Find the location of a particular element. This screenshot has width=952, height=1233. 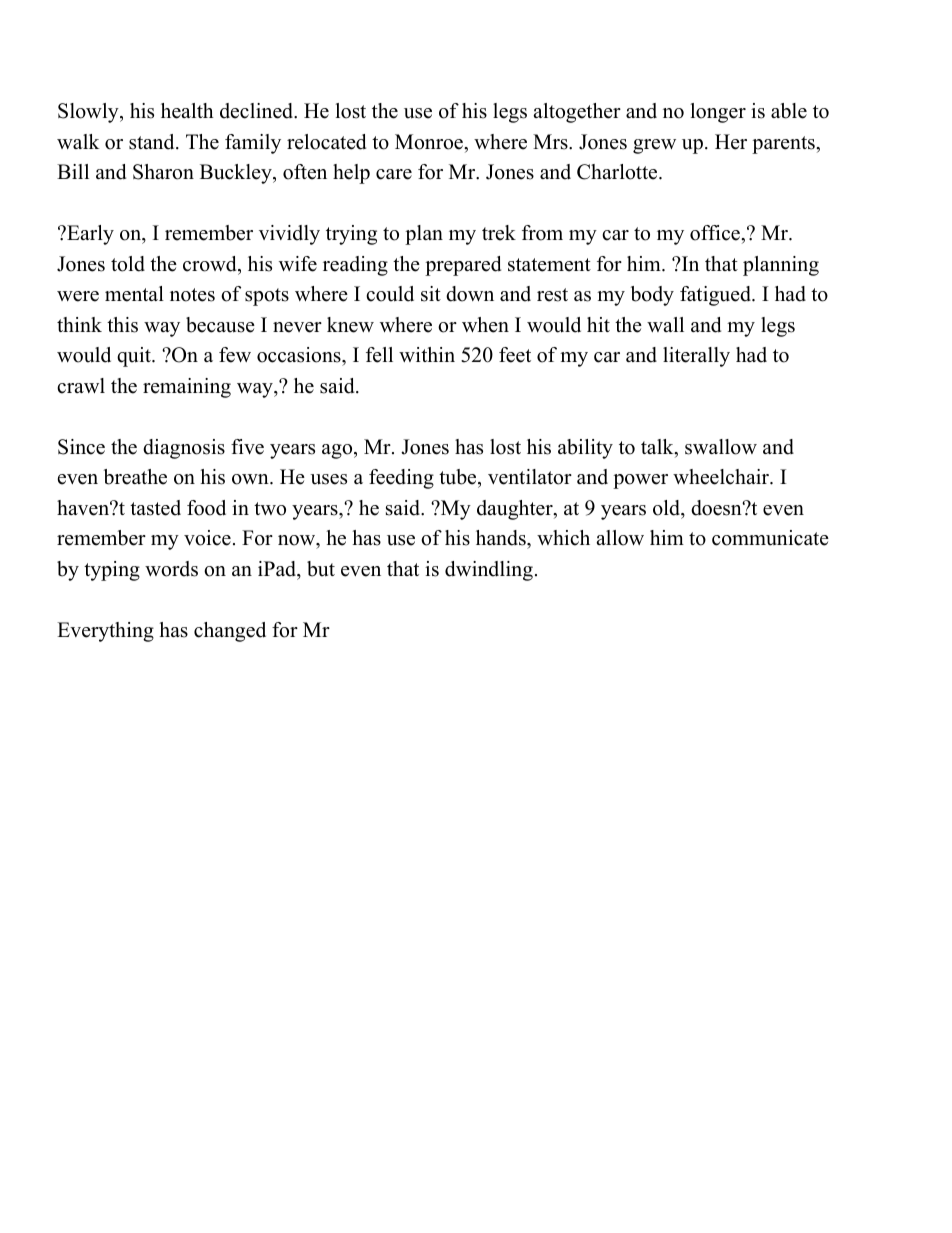

tasted is located at coordinates (155, 508).
